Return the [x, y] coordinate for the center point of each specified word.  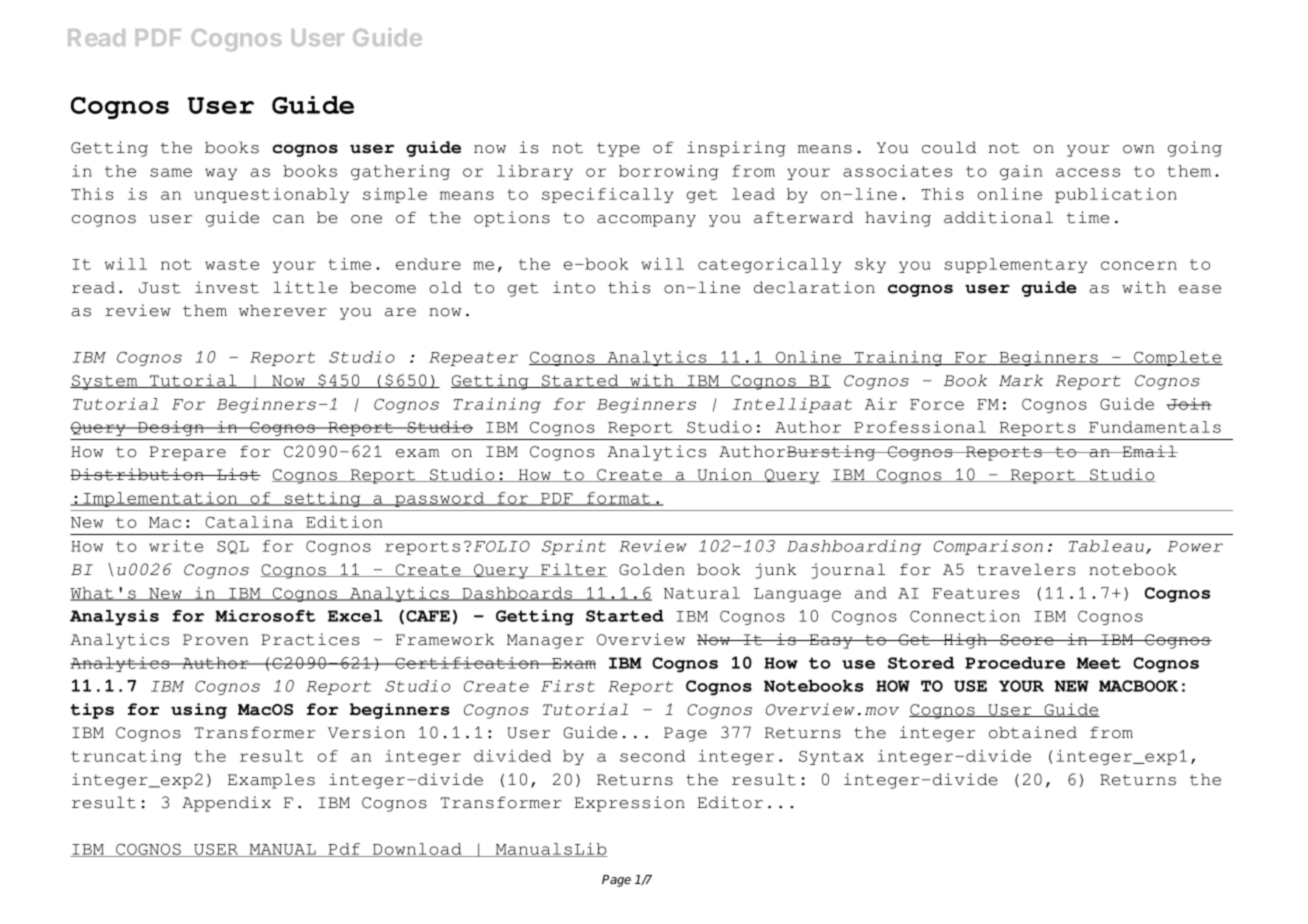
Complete [1177, 358]
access [1088, 172]
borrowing [668, 172]
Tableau [1106, 546]
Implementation [160, 499]
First [568, 686]
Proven [215, 640]
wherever [283, 310]
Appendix [226, 804]
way [221, 174]
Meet [1099, 663]
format [619, 499]
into [574, 287]
